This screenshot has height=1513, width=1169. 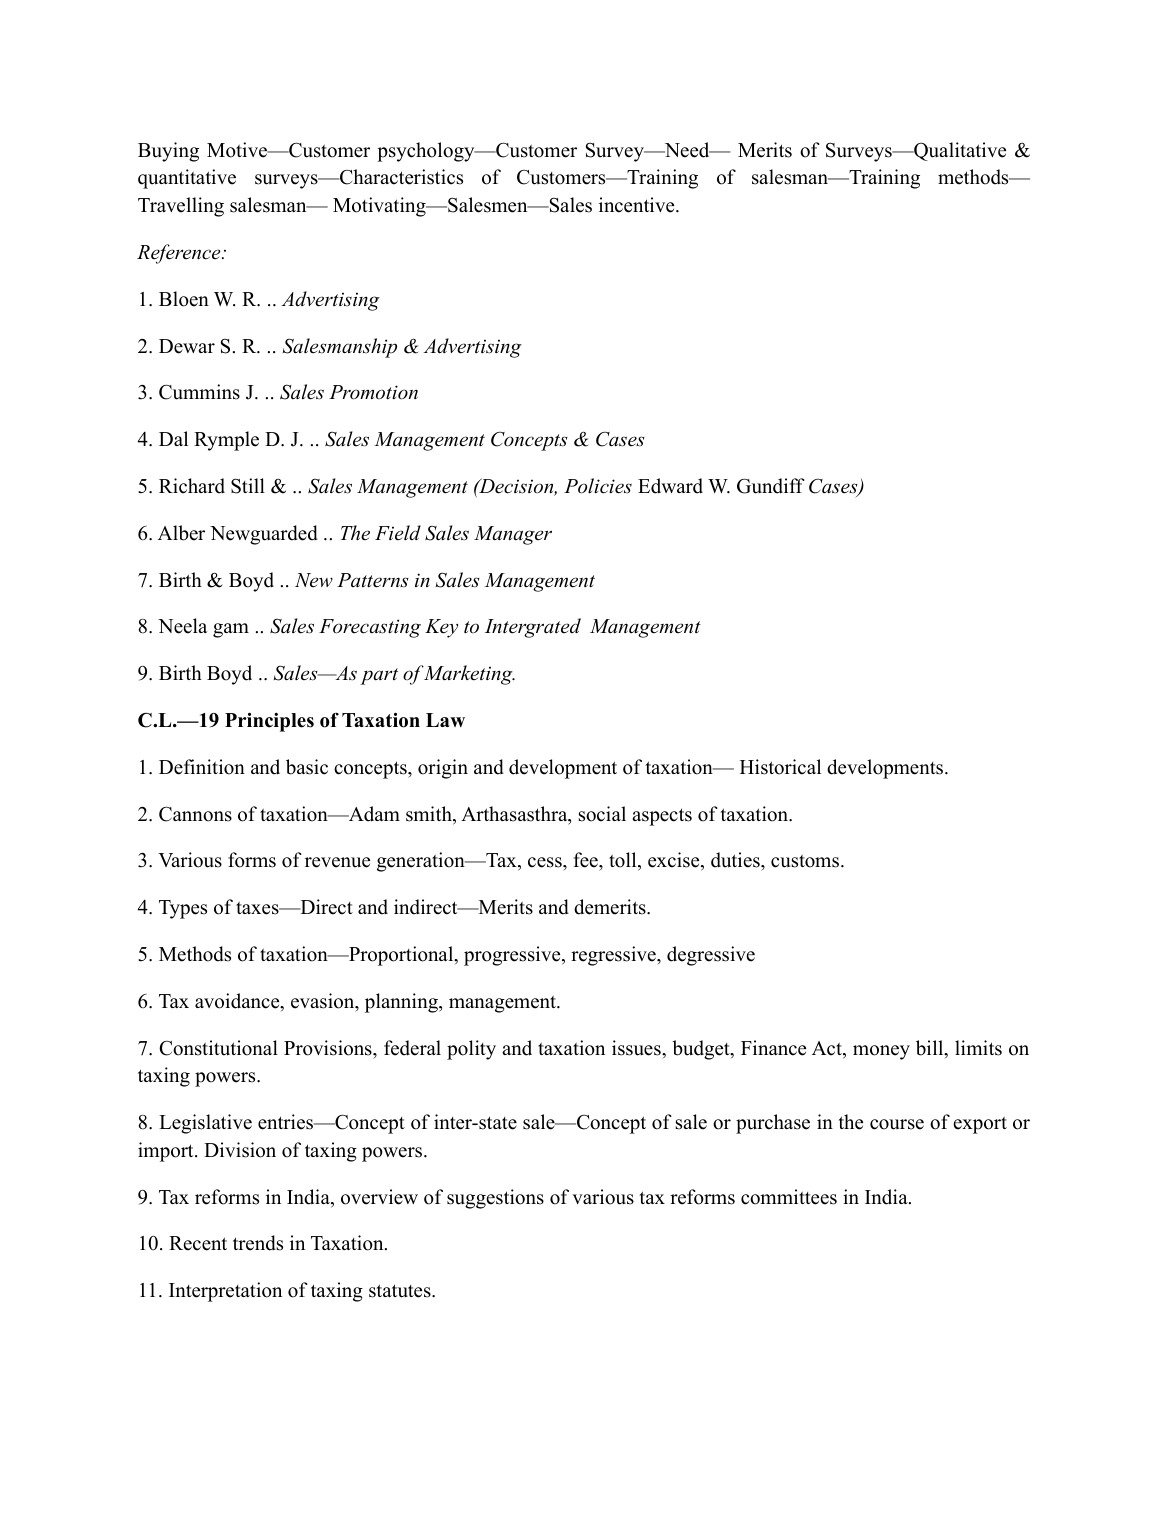 What do you see at coordinates (469, 675) in the screenshot?
I see `Marketing` at bounding box center [469, 675].
